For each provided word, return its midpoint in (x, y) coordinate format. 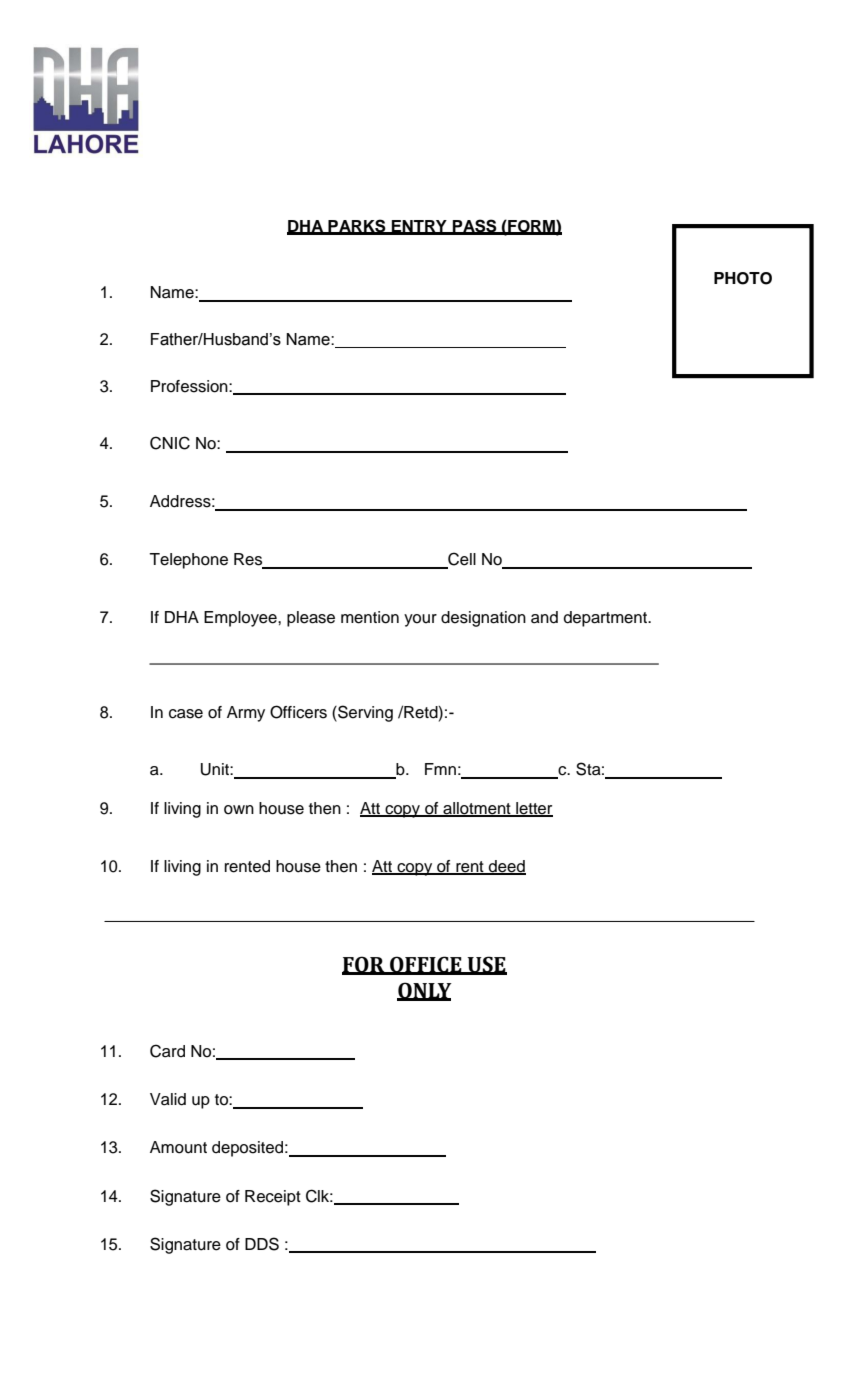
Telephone (188, 561)
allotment (477, 809)
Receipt (273, 1198)
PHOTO (743, 278)
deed (506, 867)
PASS (475, 226)
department (607, 619)
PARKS (357, 226)
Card (167, 1051)
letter (533, 809)
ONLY (424, 991)
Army (246, 714)
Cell (461, 560)
